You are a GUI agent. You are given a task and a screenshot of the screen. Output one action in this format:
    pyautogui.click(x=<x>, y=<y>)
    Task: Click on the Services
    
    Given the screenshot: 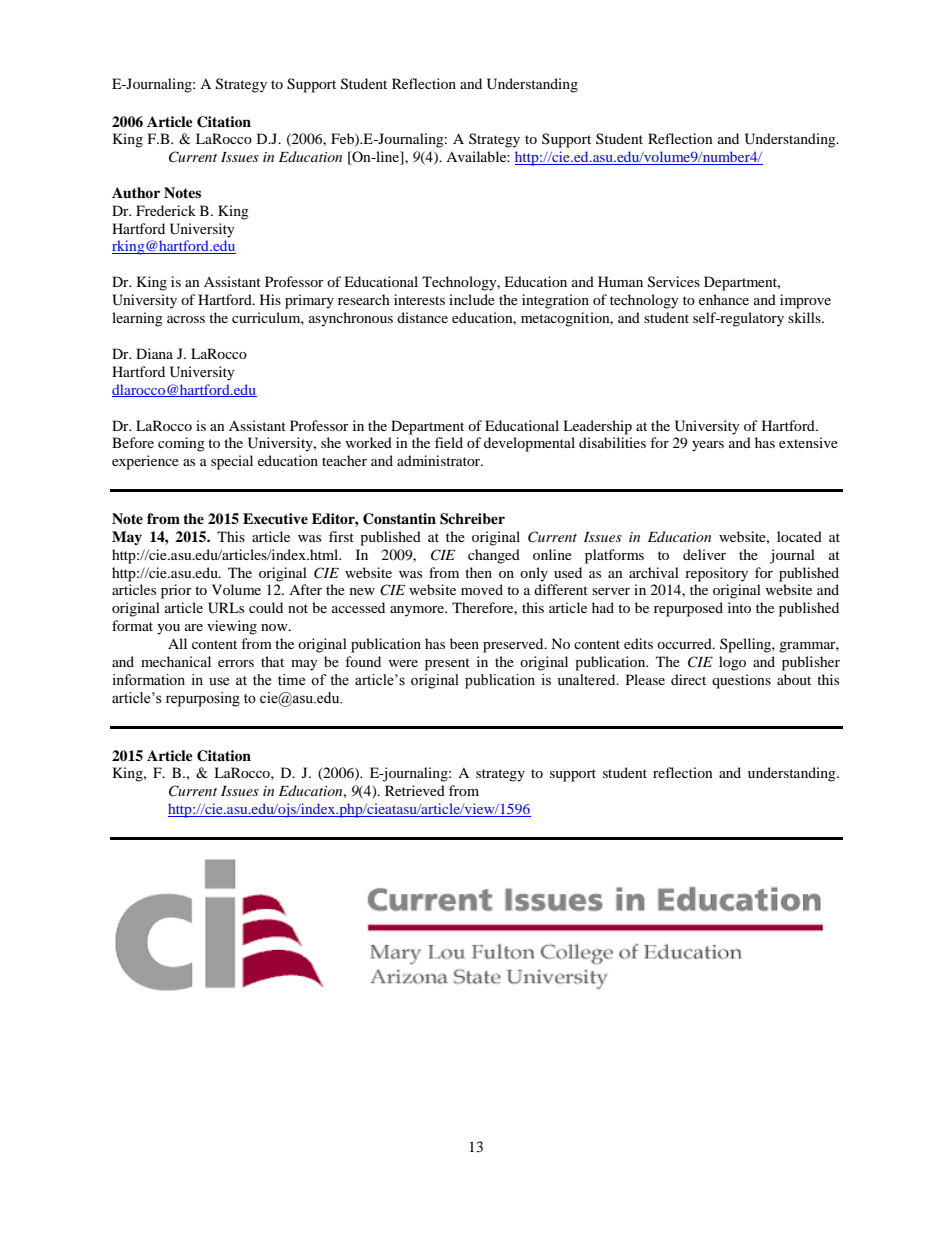 What is the action you would take?
    pyautogui.click(x=674, y=282)
